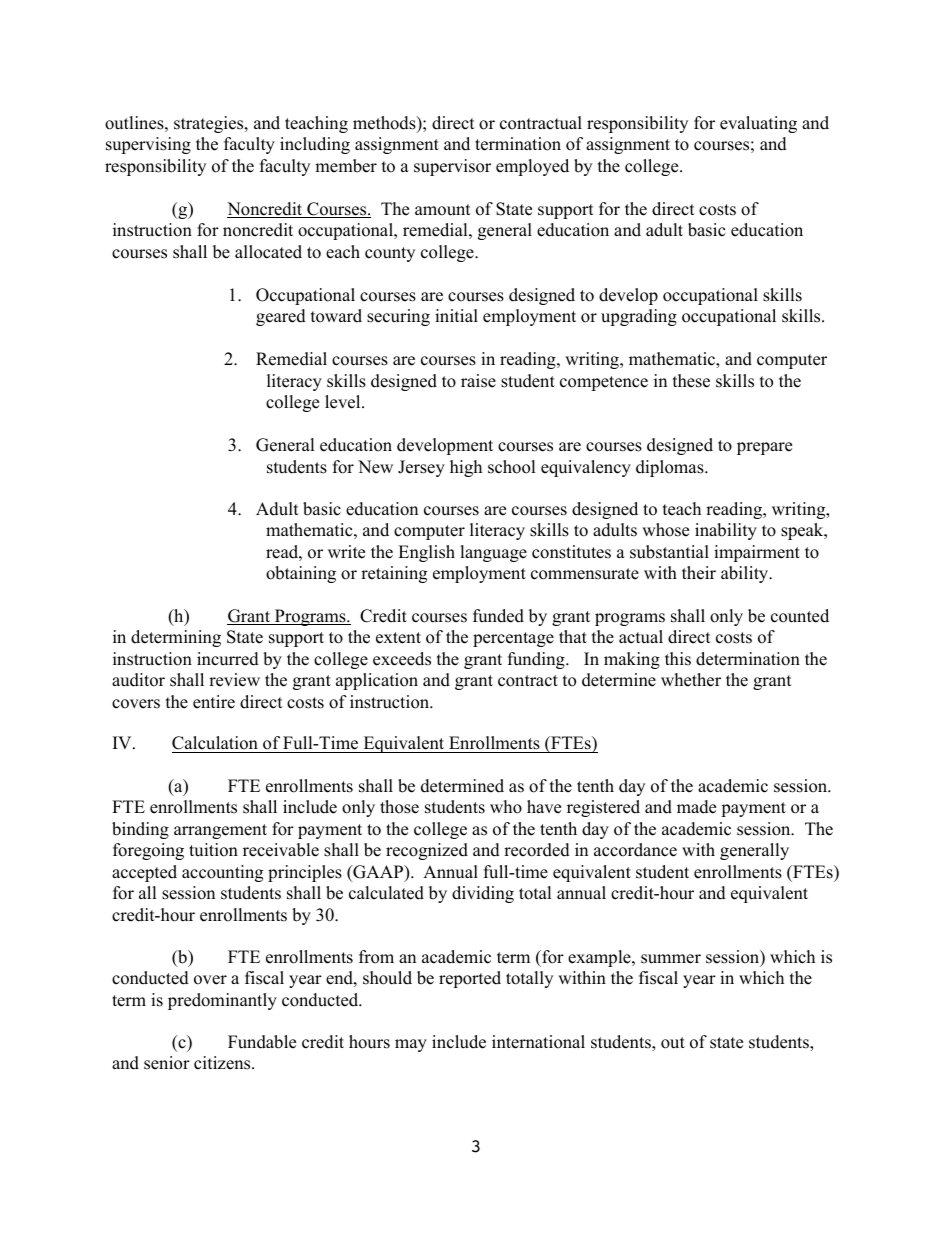  I want to click on citizens, so click(223, 1063).
